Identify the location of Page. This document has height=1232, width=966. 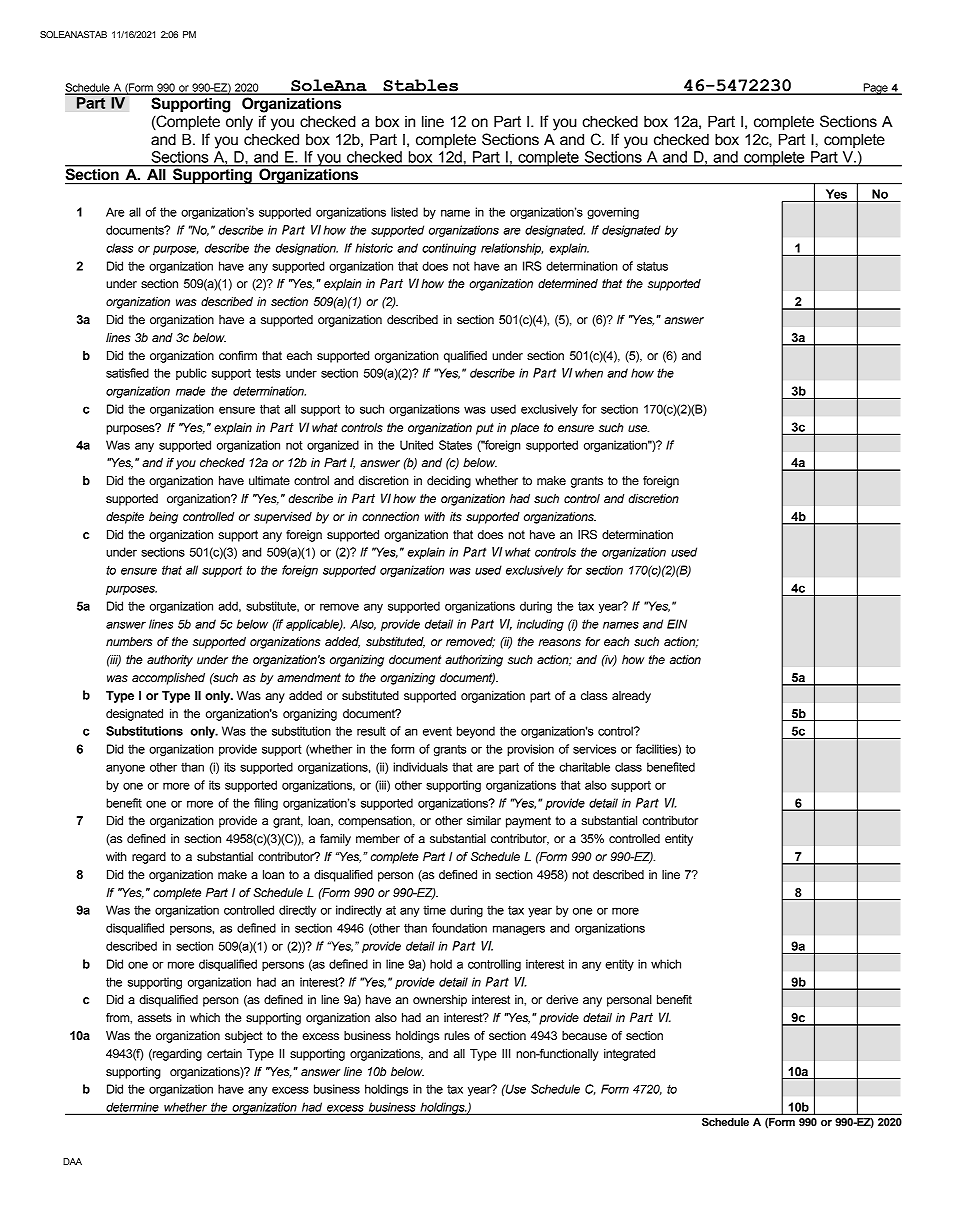
(875, 89).
